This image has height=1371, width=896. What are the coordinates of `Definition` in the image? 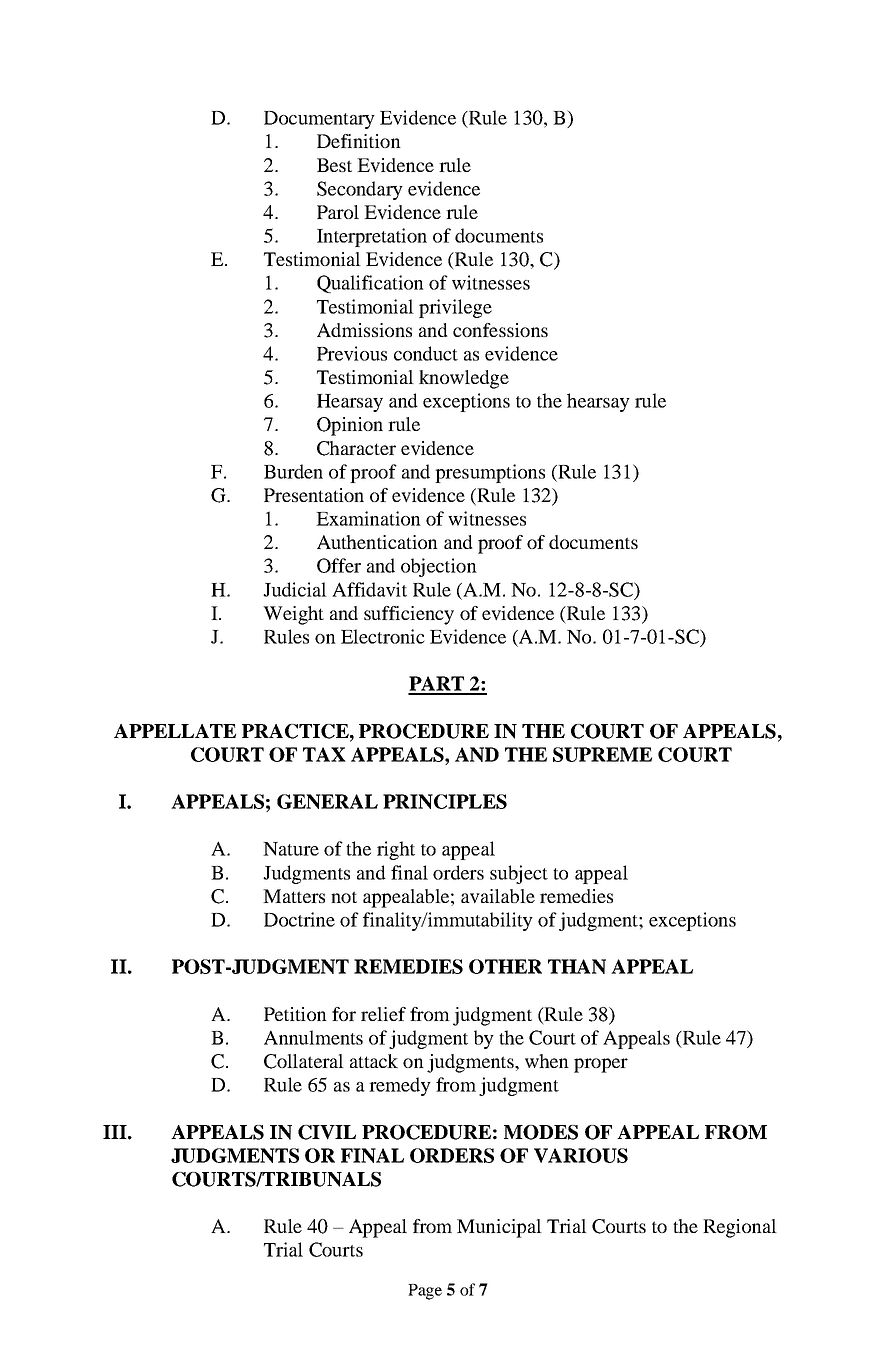 It's located at (359, 141).
